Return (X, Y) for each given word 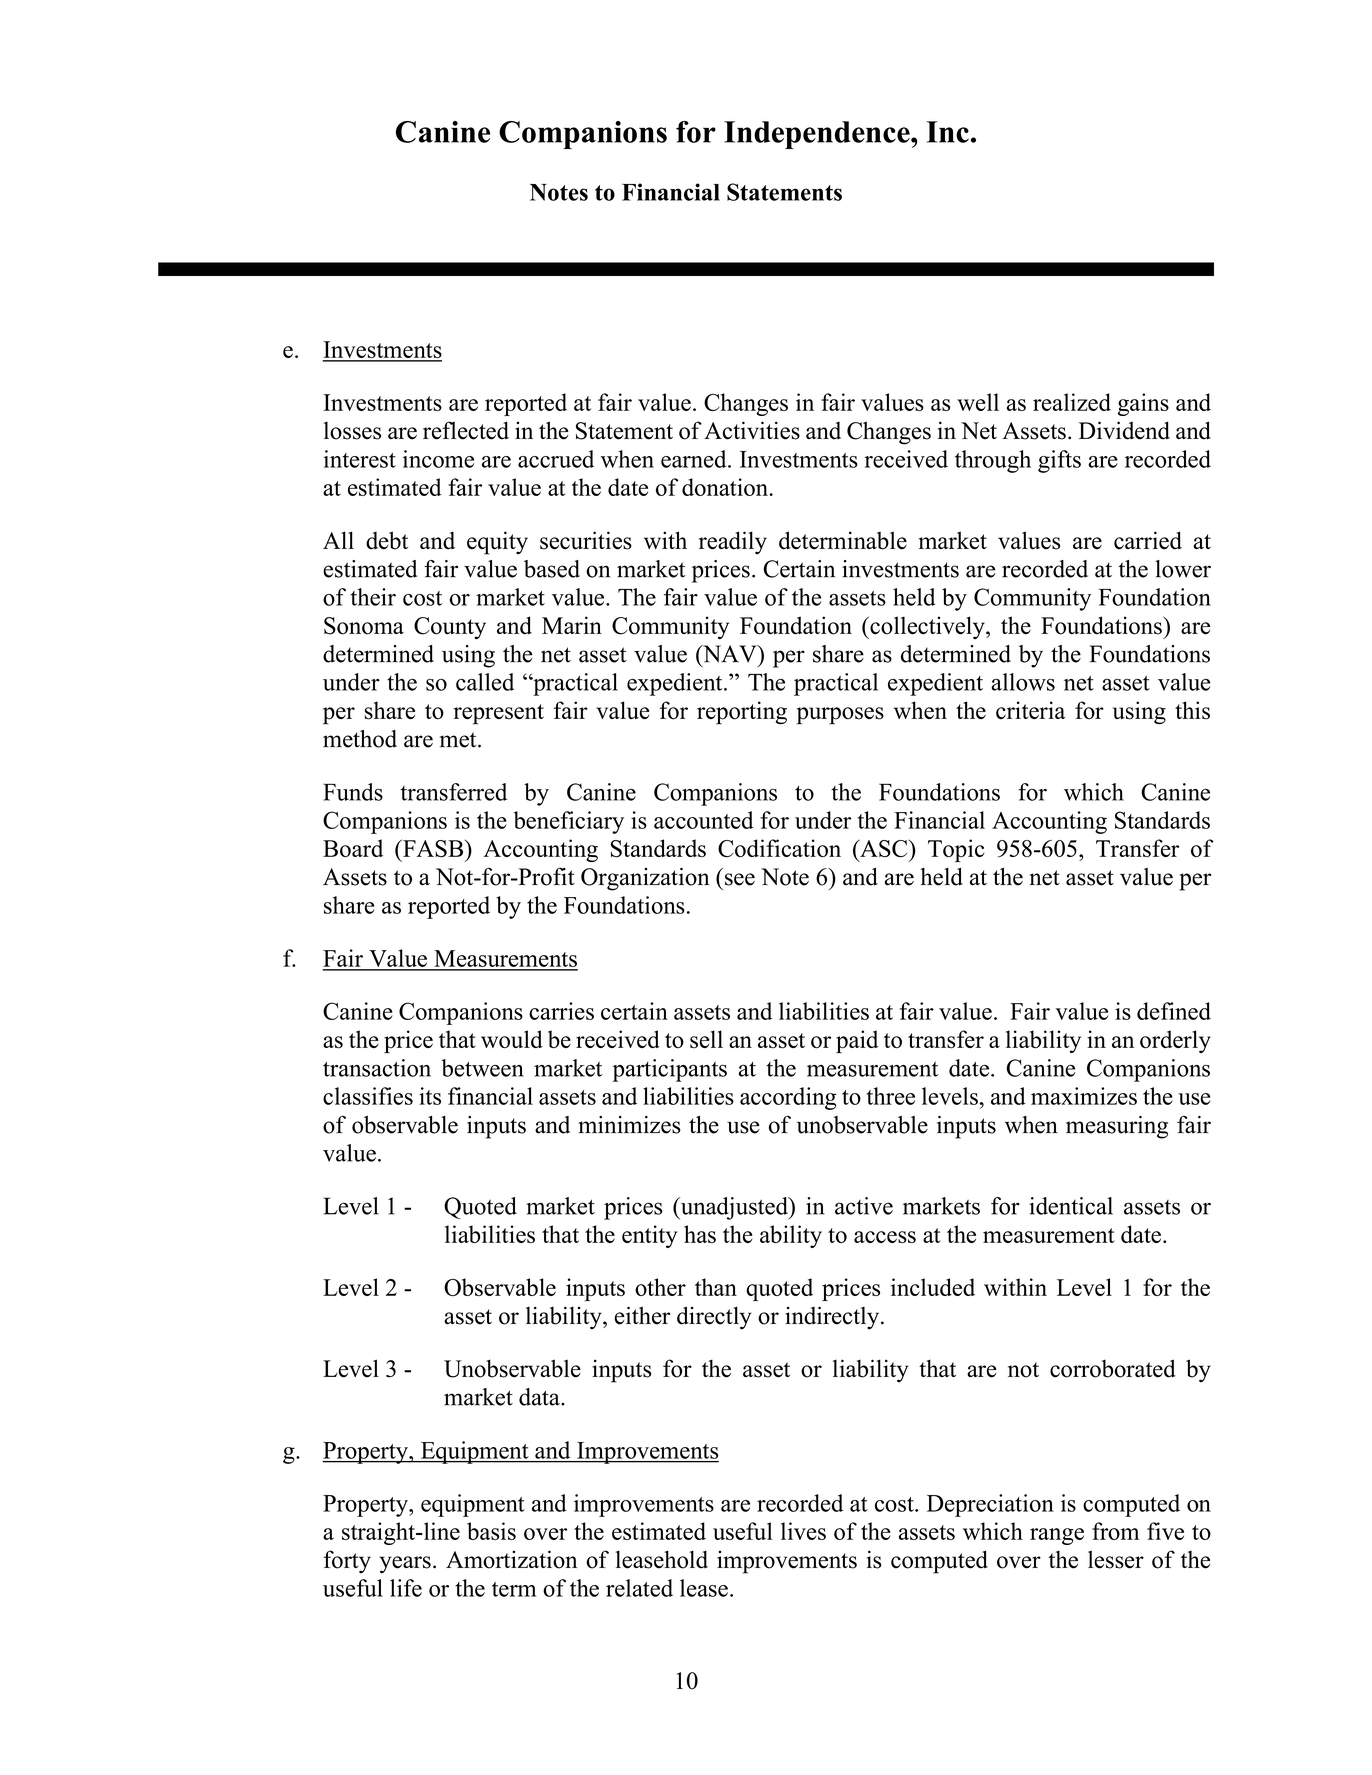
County (450, 628)
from (1115, 1531)
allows (1023, 682)
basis (491, 1531)
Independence (818, 135)
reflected (466, 430)
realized (1072, 402)
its (430, 1096)
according (788, 1098)
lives (803, 1531)
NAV (730, 654)
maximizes (1084, 1096)
